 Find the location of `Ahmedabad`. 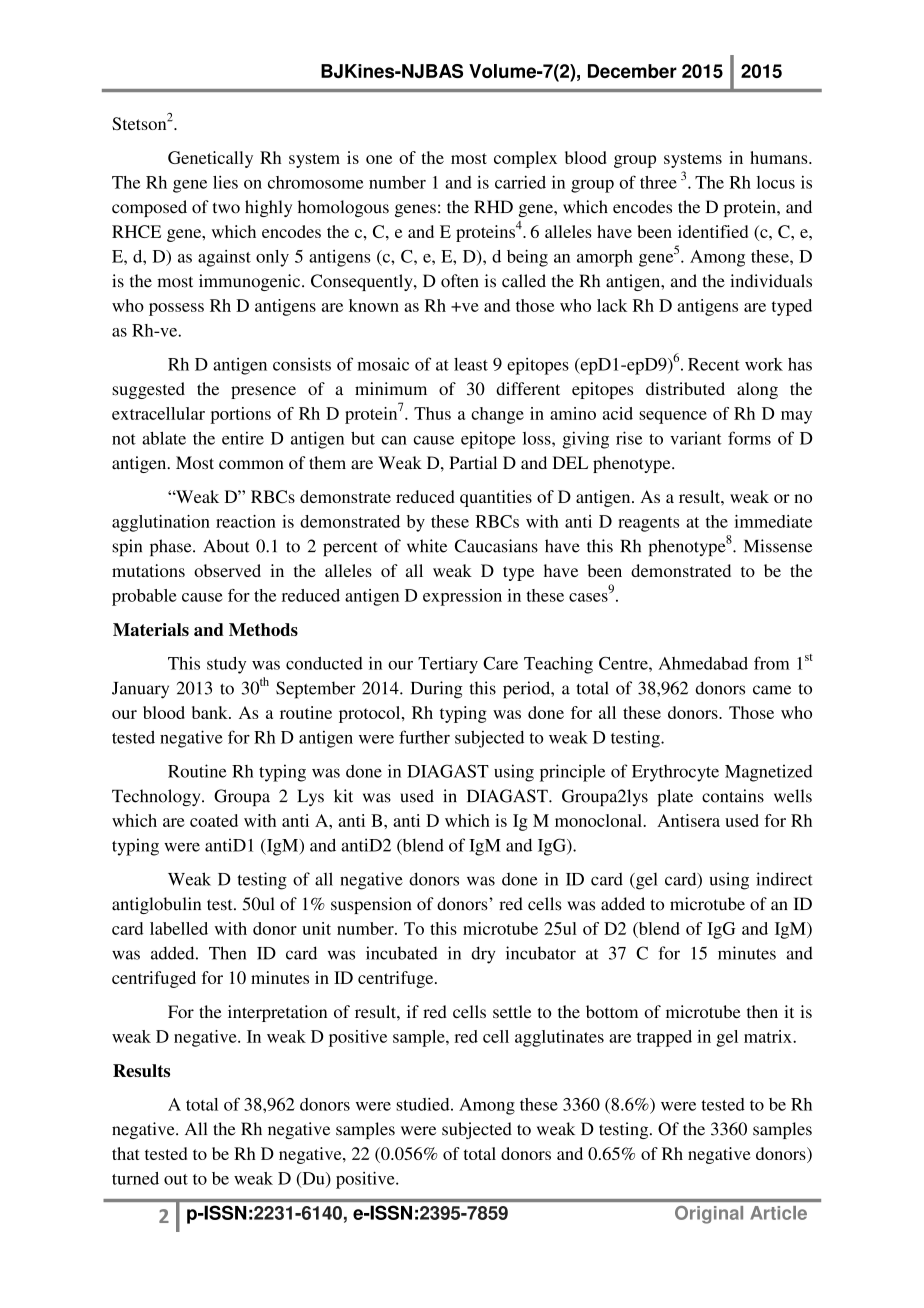

Ahmedabad is located at coordinates (703, 663).
